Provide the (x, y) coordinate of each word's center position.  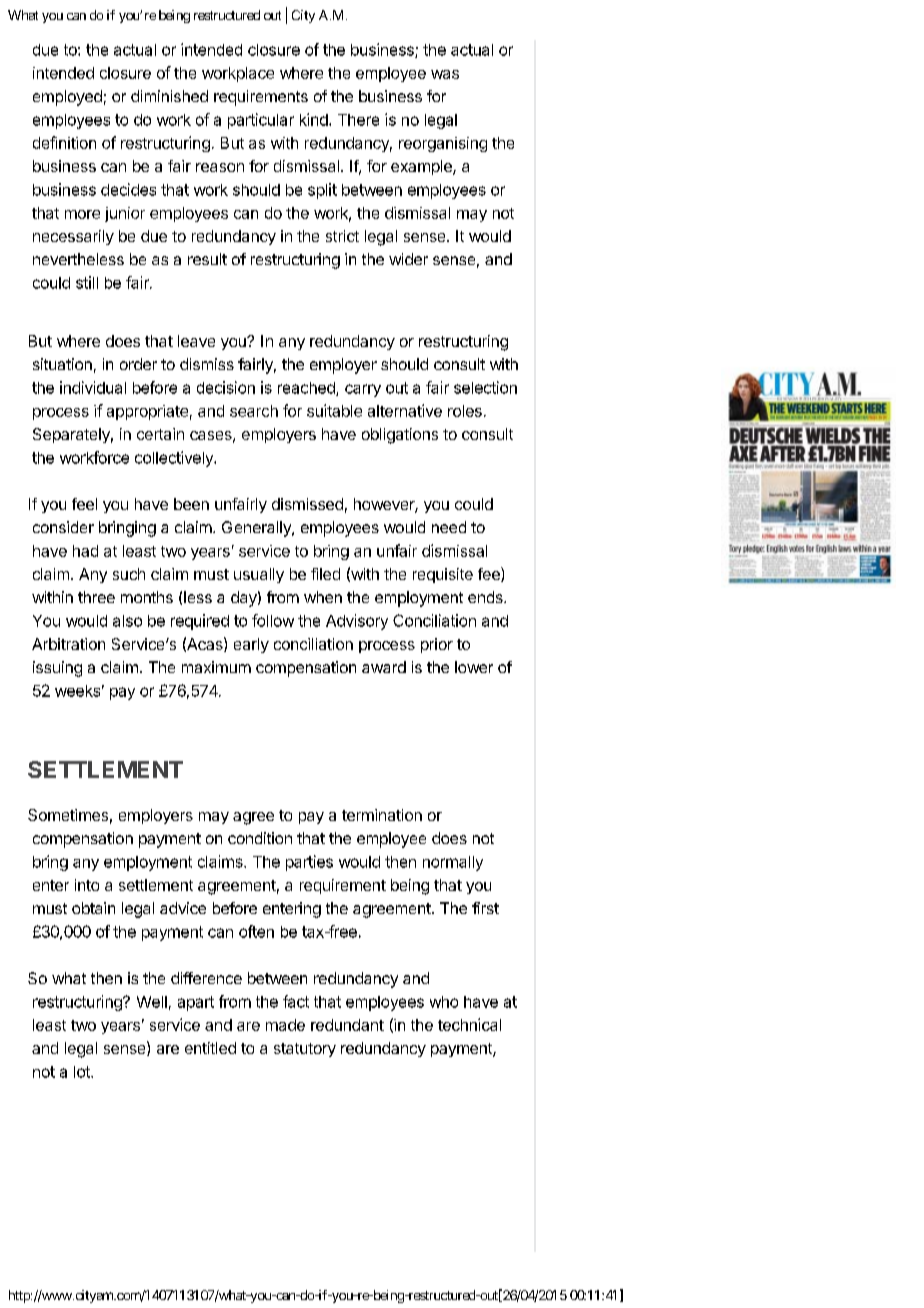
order (138, 364)
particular (261, 121)
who (444, 1002)
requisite (443, 575)
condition (260, 838)
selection (485, 387)
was (445, 74)
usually (259, 575)
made (285, 1025)
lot (83, 1072)
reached (307, 389)
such (129, 574)
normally (453, 863)
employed (67, 98)
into (87, 885)
